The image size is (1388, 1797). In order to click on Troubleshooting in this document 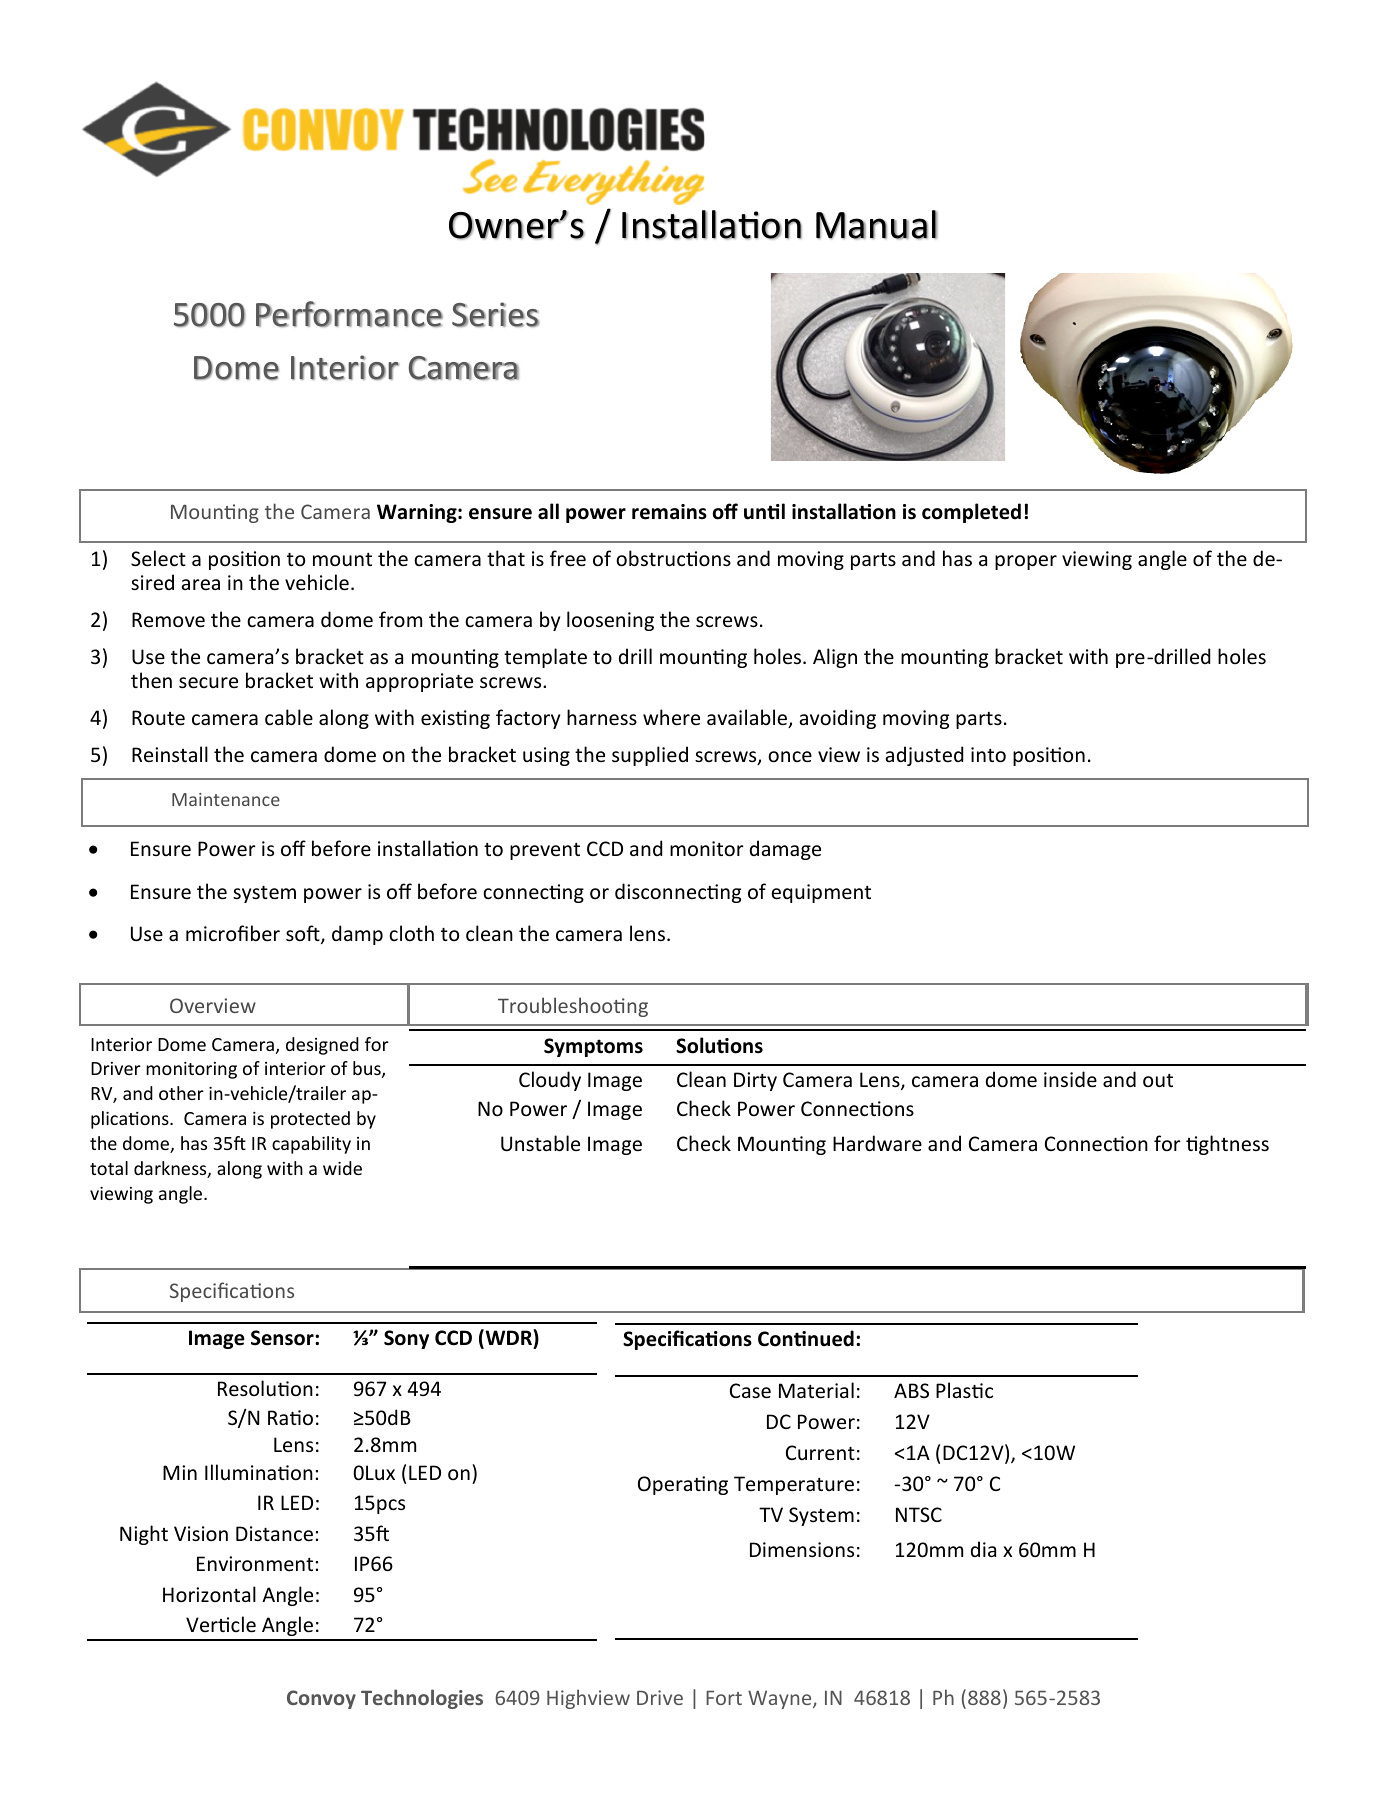, I will do `click(573, 1007)`.
